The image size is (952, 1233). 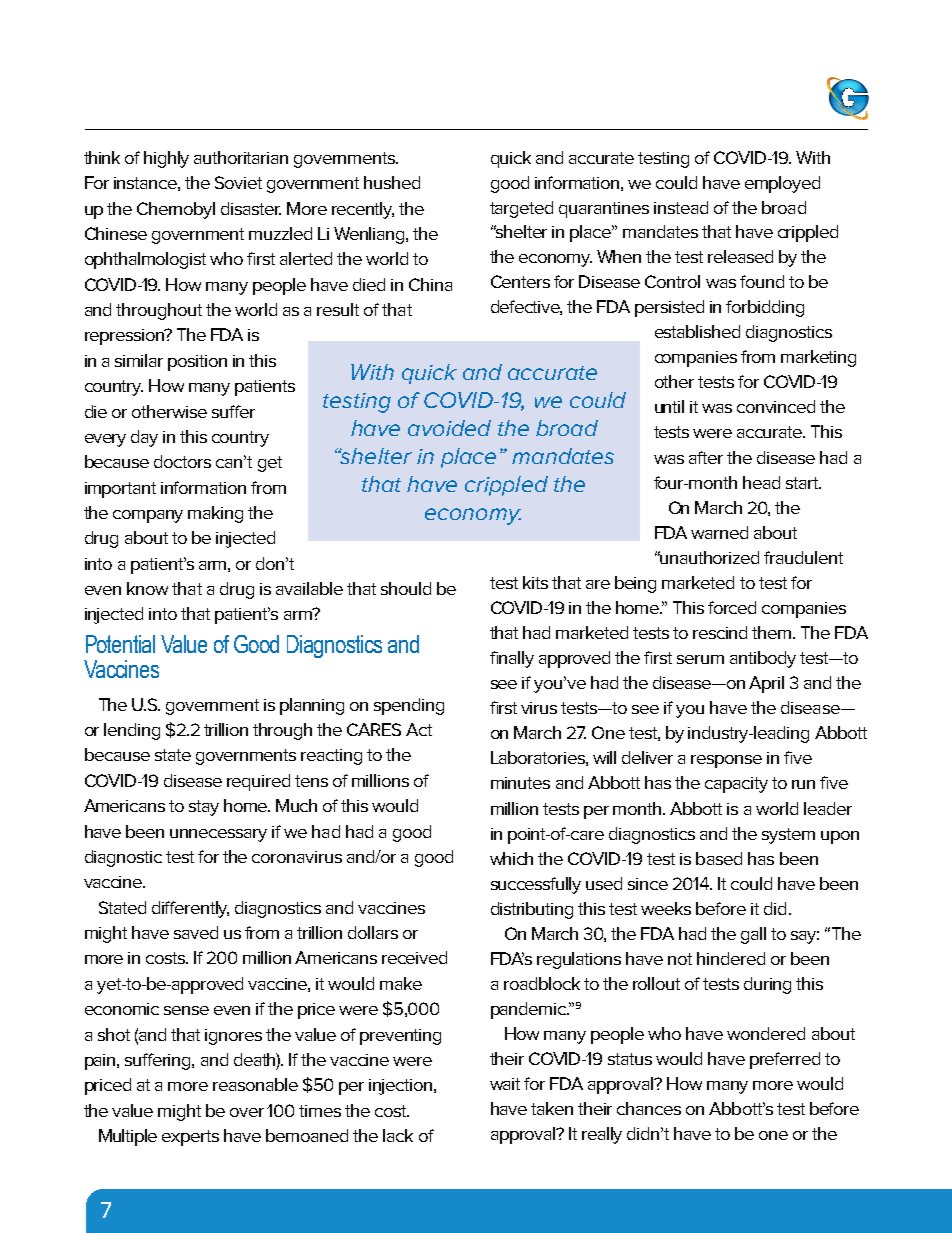 I want to click on day, so click(x=144, y=438).
